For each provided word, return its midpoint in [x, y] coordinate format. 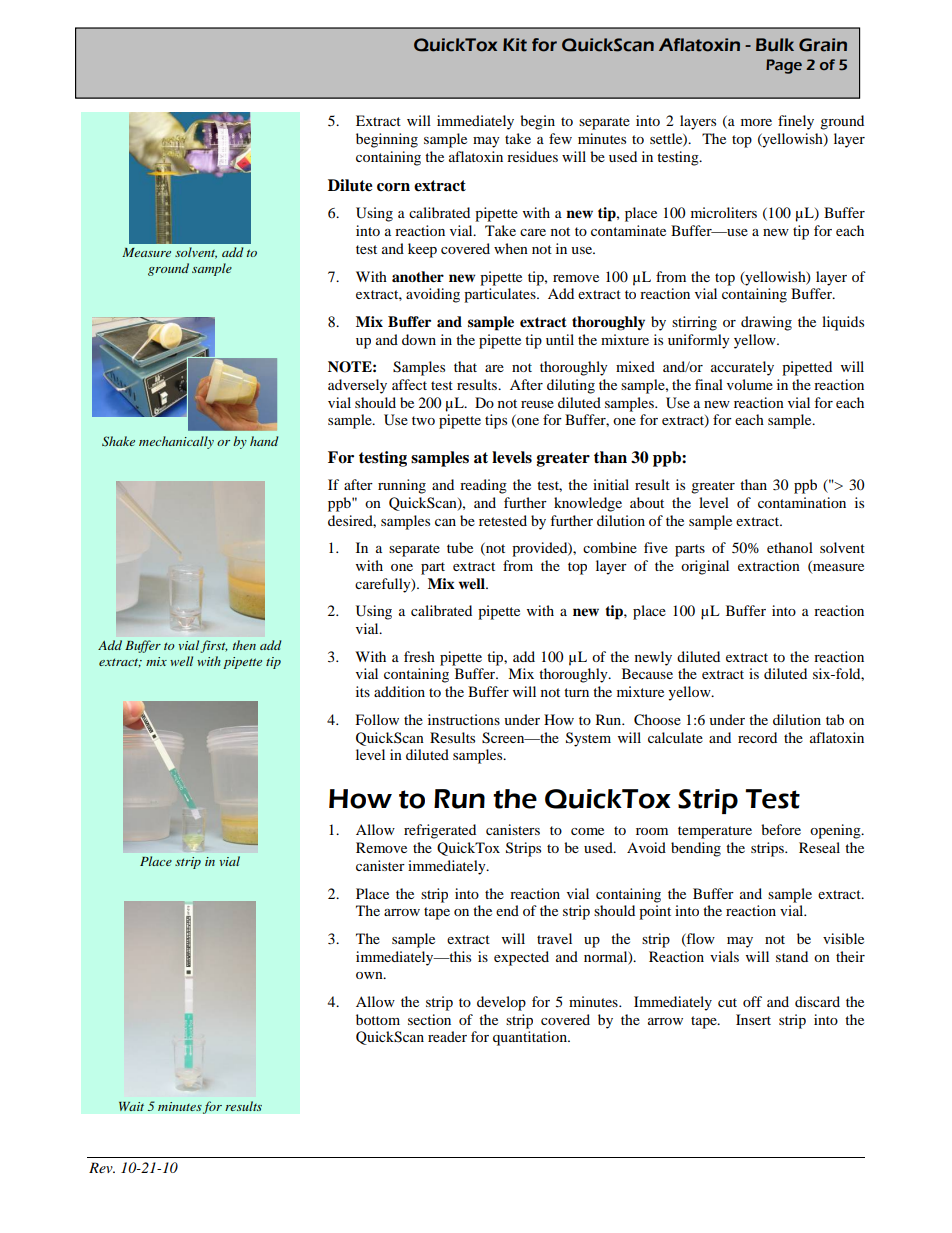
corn [393, 187]
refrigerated [440, 831]
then [244, 645]
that [465, 366]
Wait [131, 1106]
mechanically [176, 442]
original [705, 567]
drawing [766, 323]
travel [554, 938]
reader [447, 1036]
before [781, 829]
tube [460, 547]
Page [784, 66]
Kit [515, 45]
